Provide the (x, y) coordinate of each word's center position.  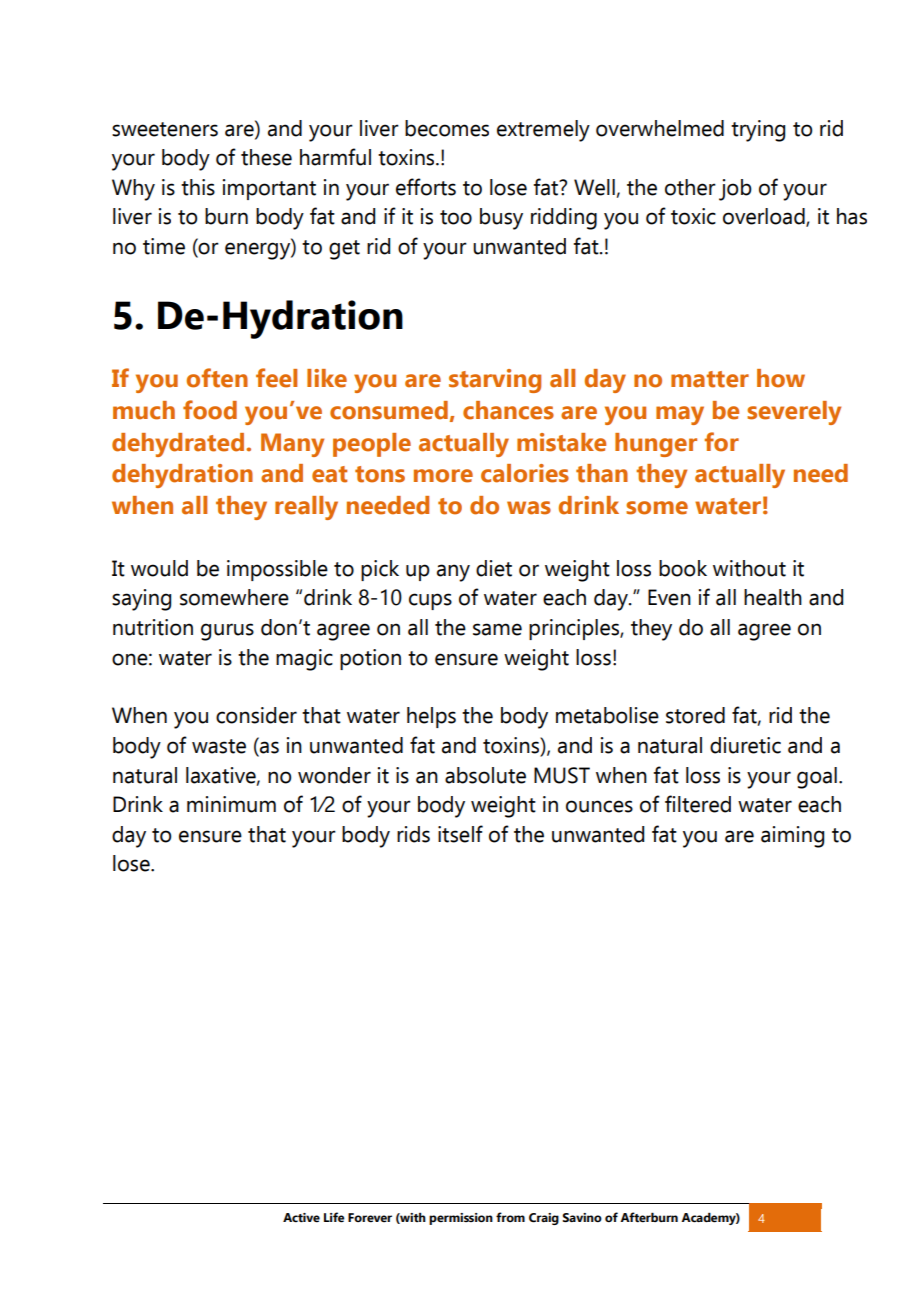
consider (256, 715)
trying (758, 131)
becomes (447, 128)
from (510, 1217)
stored (695, 715)
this (198, 187)
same (497, 629)
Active (301, 1218)
